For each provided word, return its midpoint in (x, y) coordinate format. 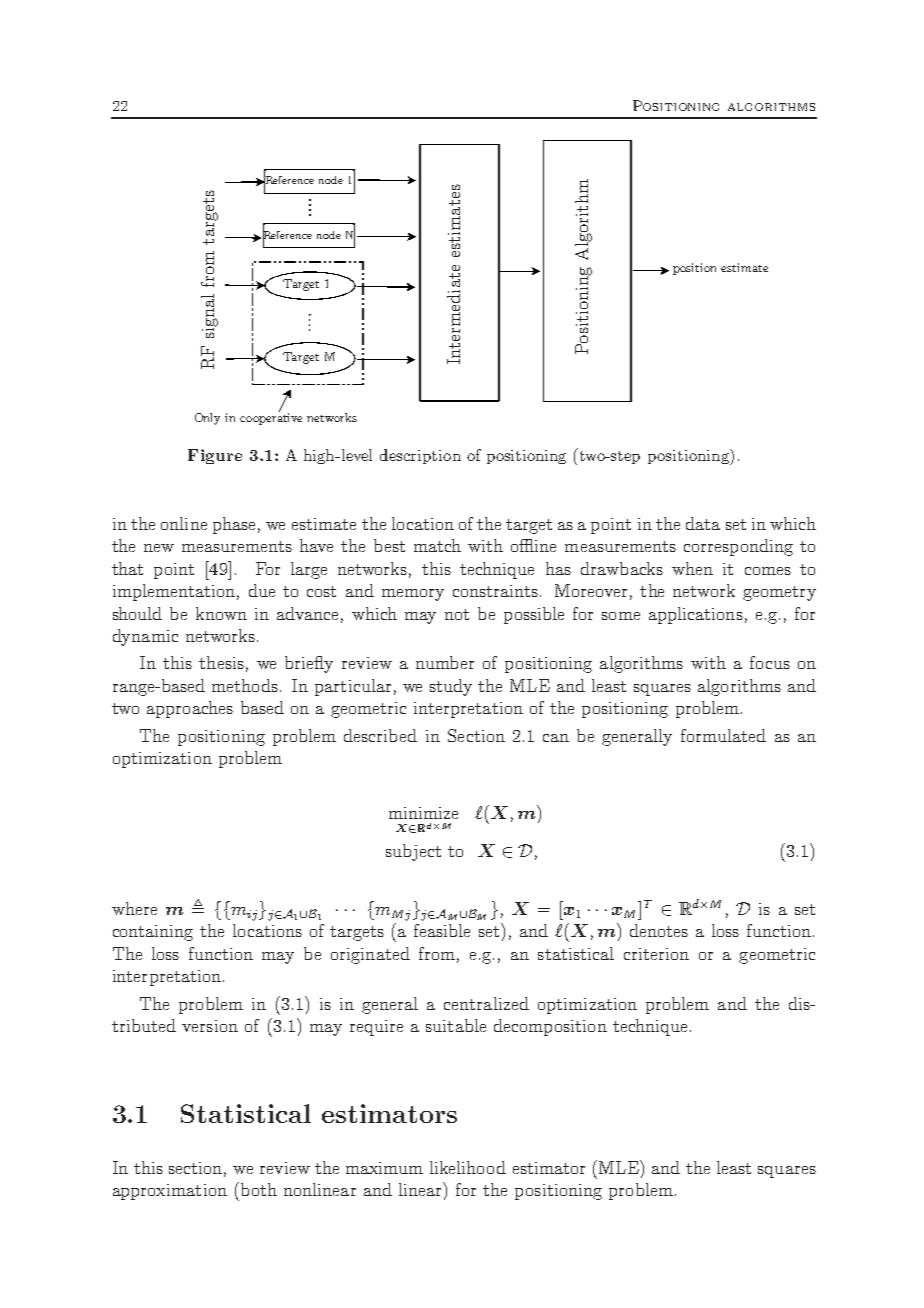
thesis (221, 662)
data (703, 523)
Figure (215, 456)
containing (153, 933)
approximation (170, 1192)
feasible (442, 930)
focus (770, 662)
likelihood (468, 1167)
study (451, 687)
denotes (659, 930)
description (420, 456)
